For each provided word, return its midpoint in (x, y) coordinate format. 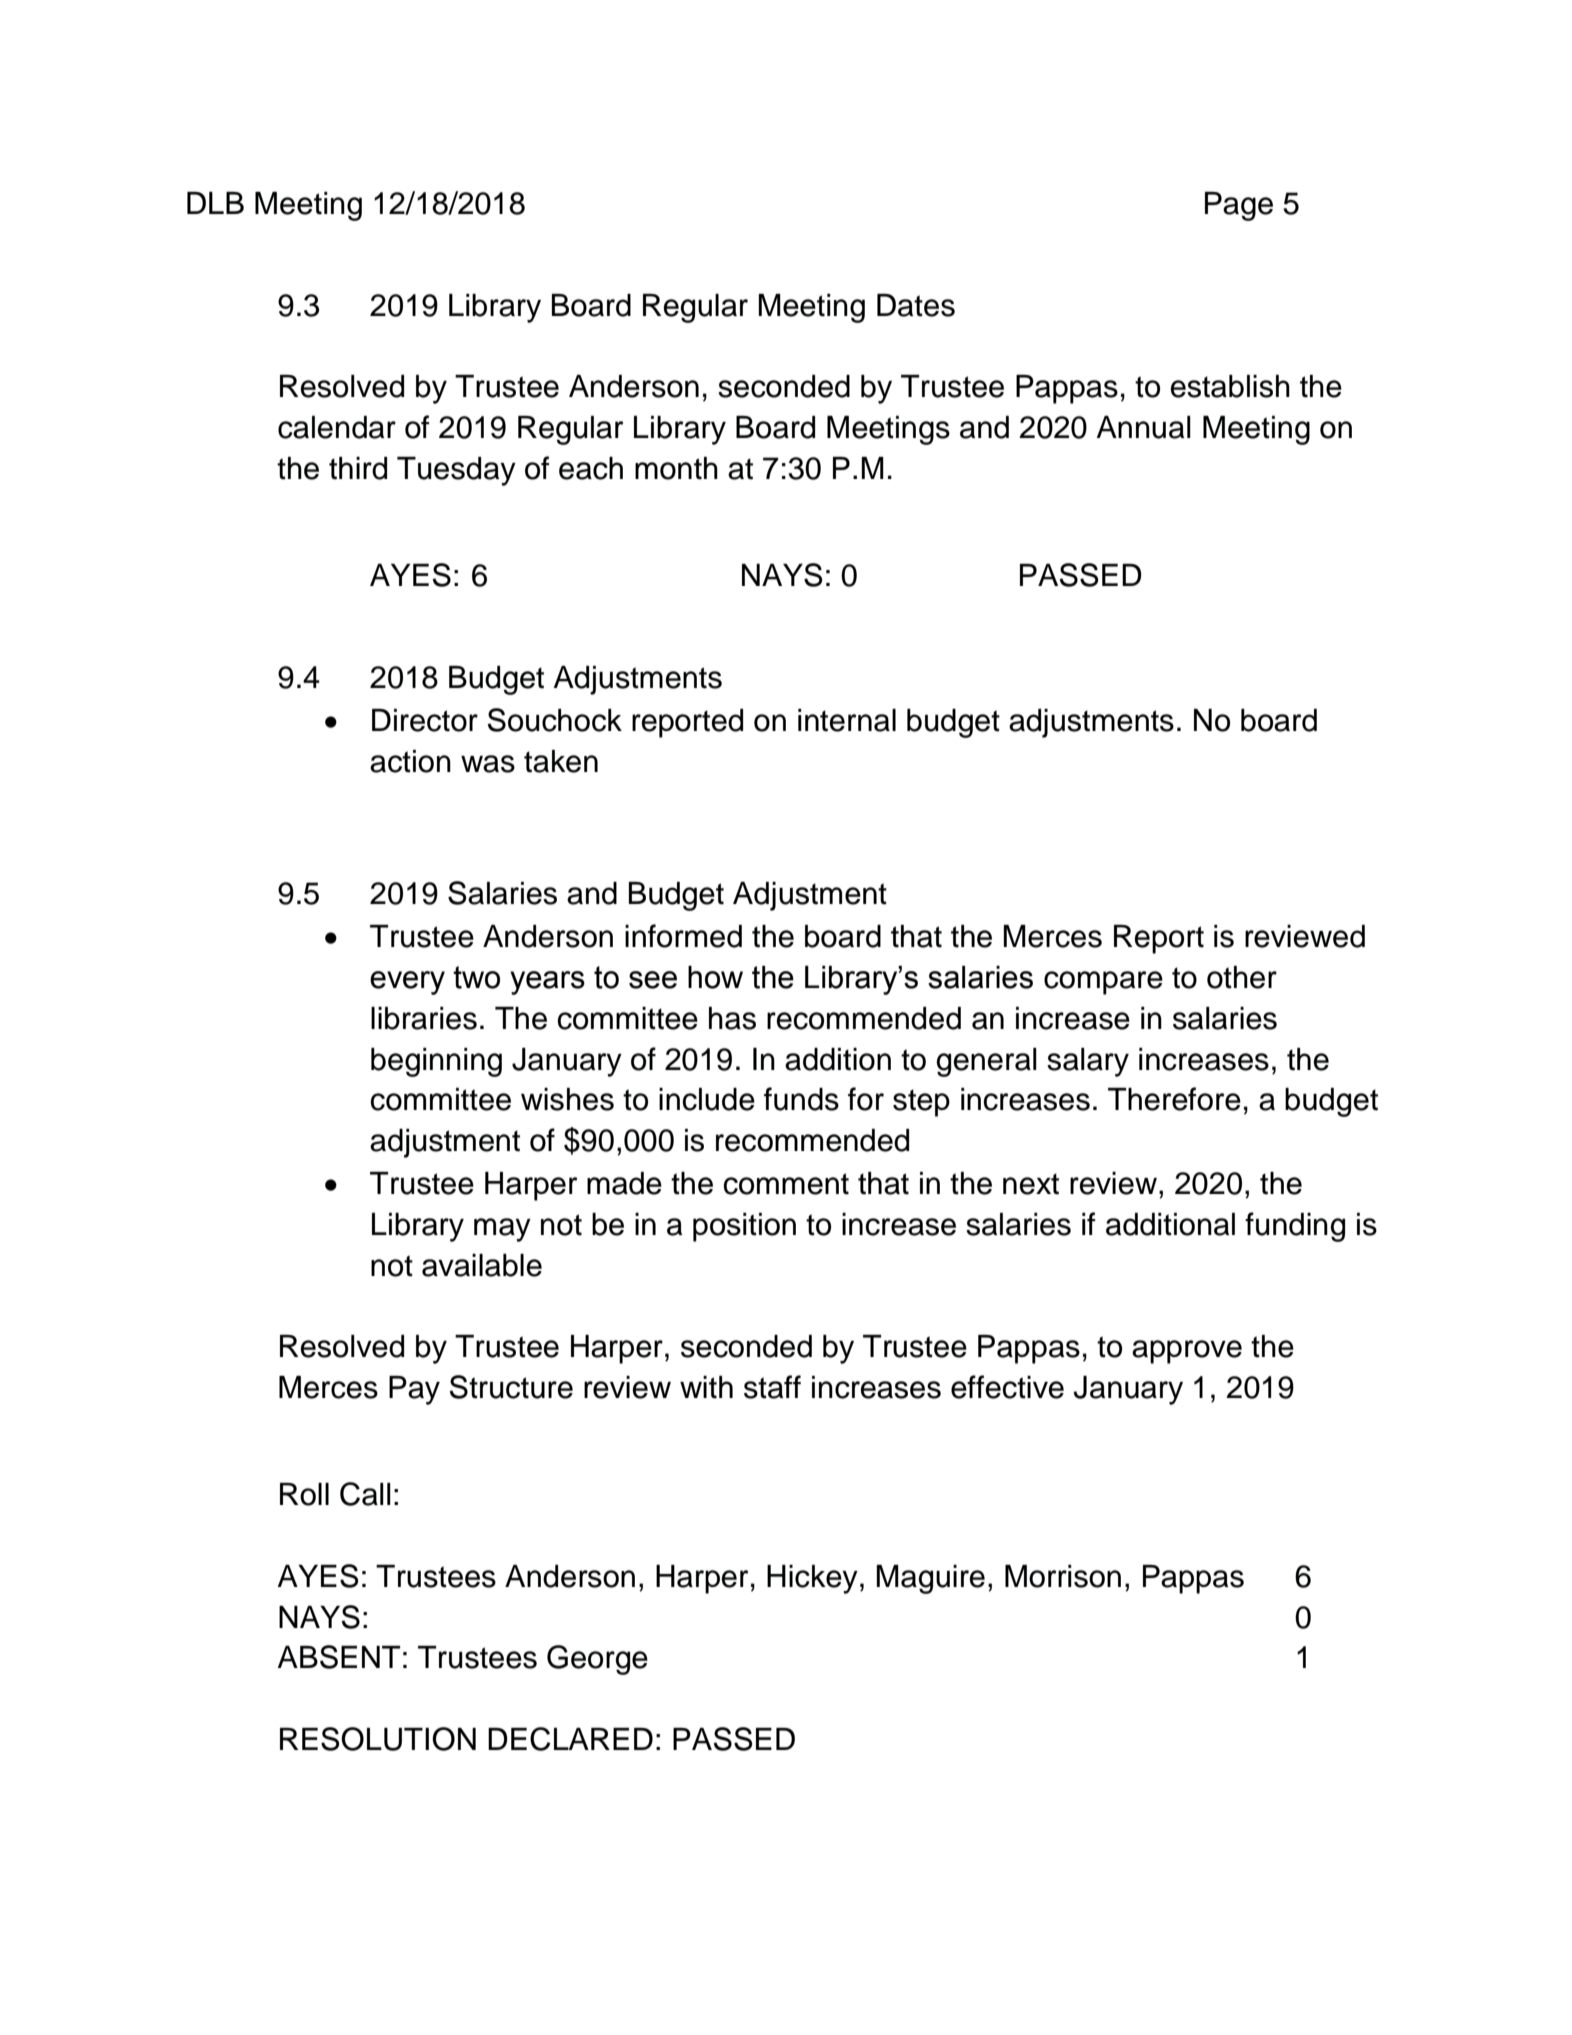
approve (1187, 1352)
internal (847, 720)
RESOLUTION (378, 1739)
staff (772, 1387)
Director (425, 720)
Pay (414, 1390)
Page (1239, 206)
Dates (916, 305)
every (407, 983)
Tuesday (456, 471)
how (715, 977)
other (1242, 977)
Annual (1144, 427)
